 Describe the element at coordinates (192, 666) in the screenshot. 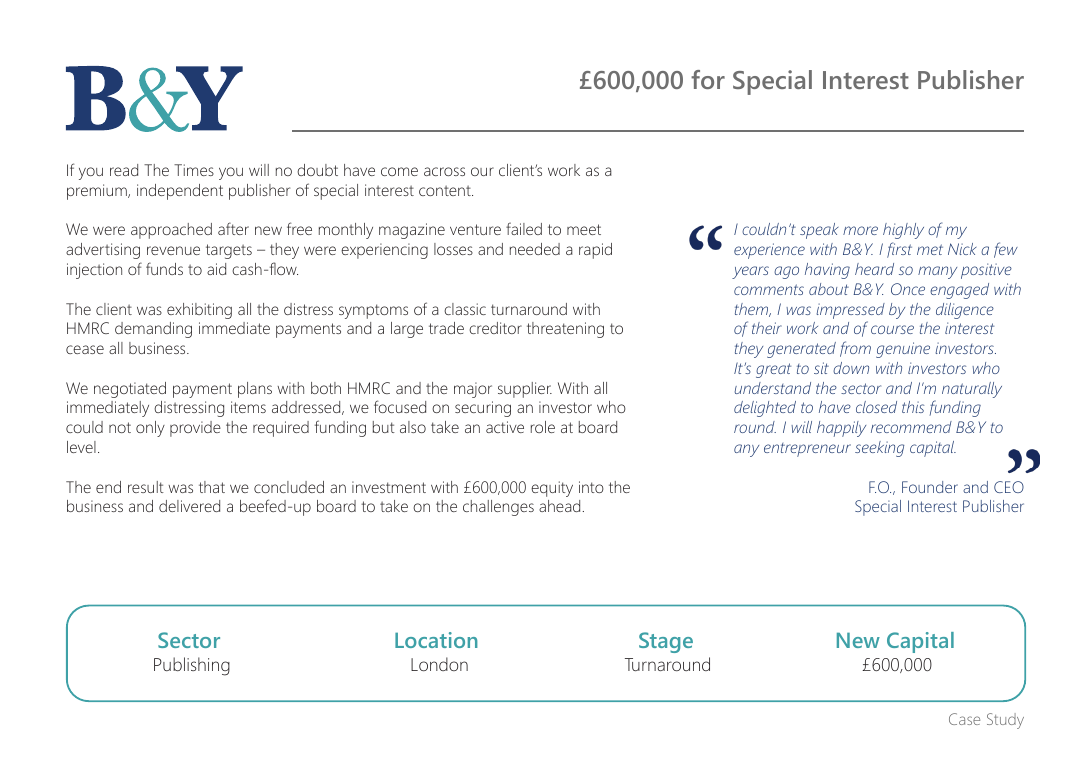

I see `Publishing` at that location.
